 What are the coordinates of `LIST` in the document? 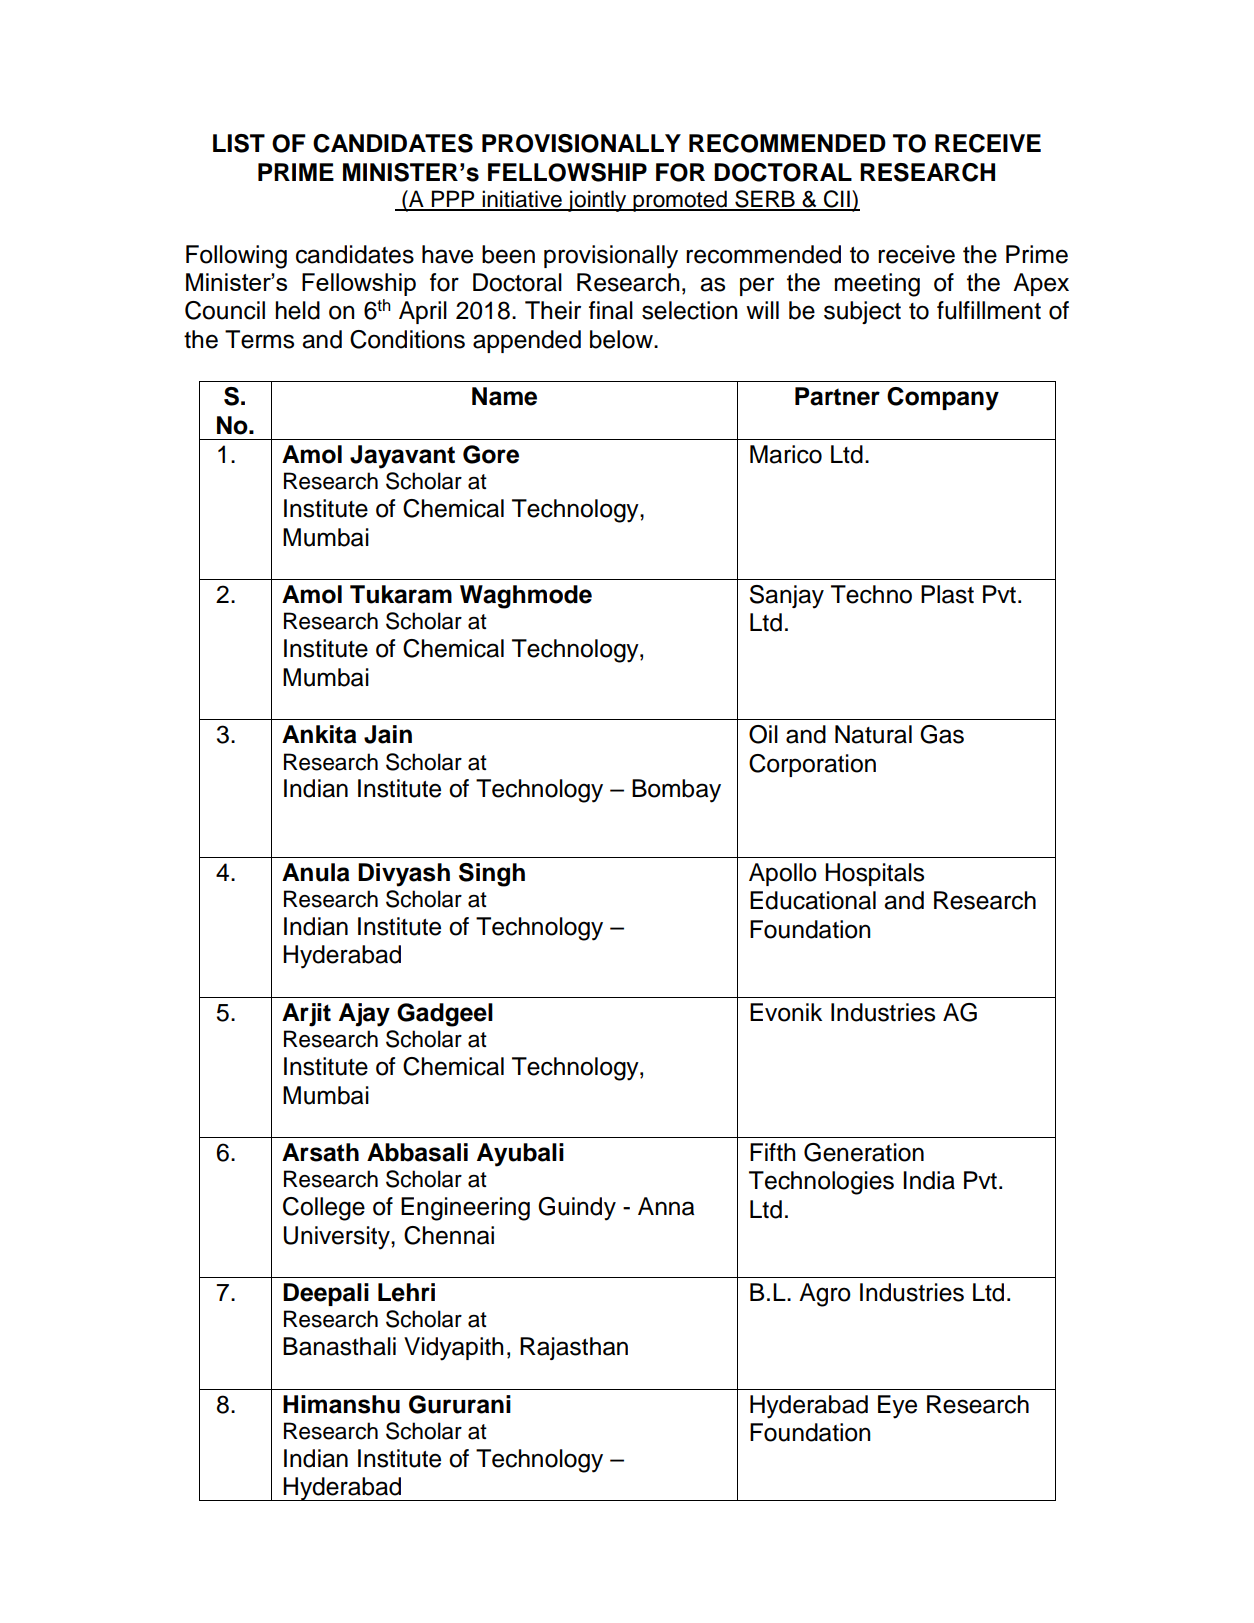 It's located at (239, 143).
